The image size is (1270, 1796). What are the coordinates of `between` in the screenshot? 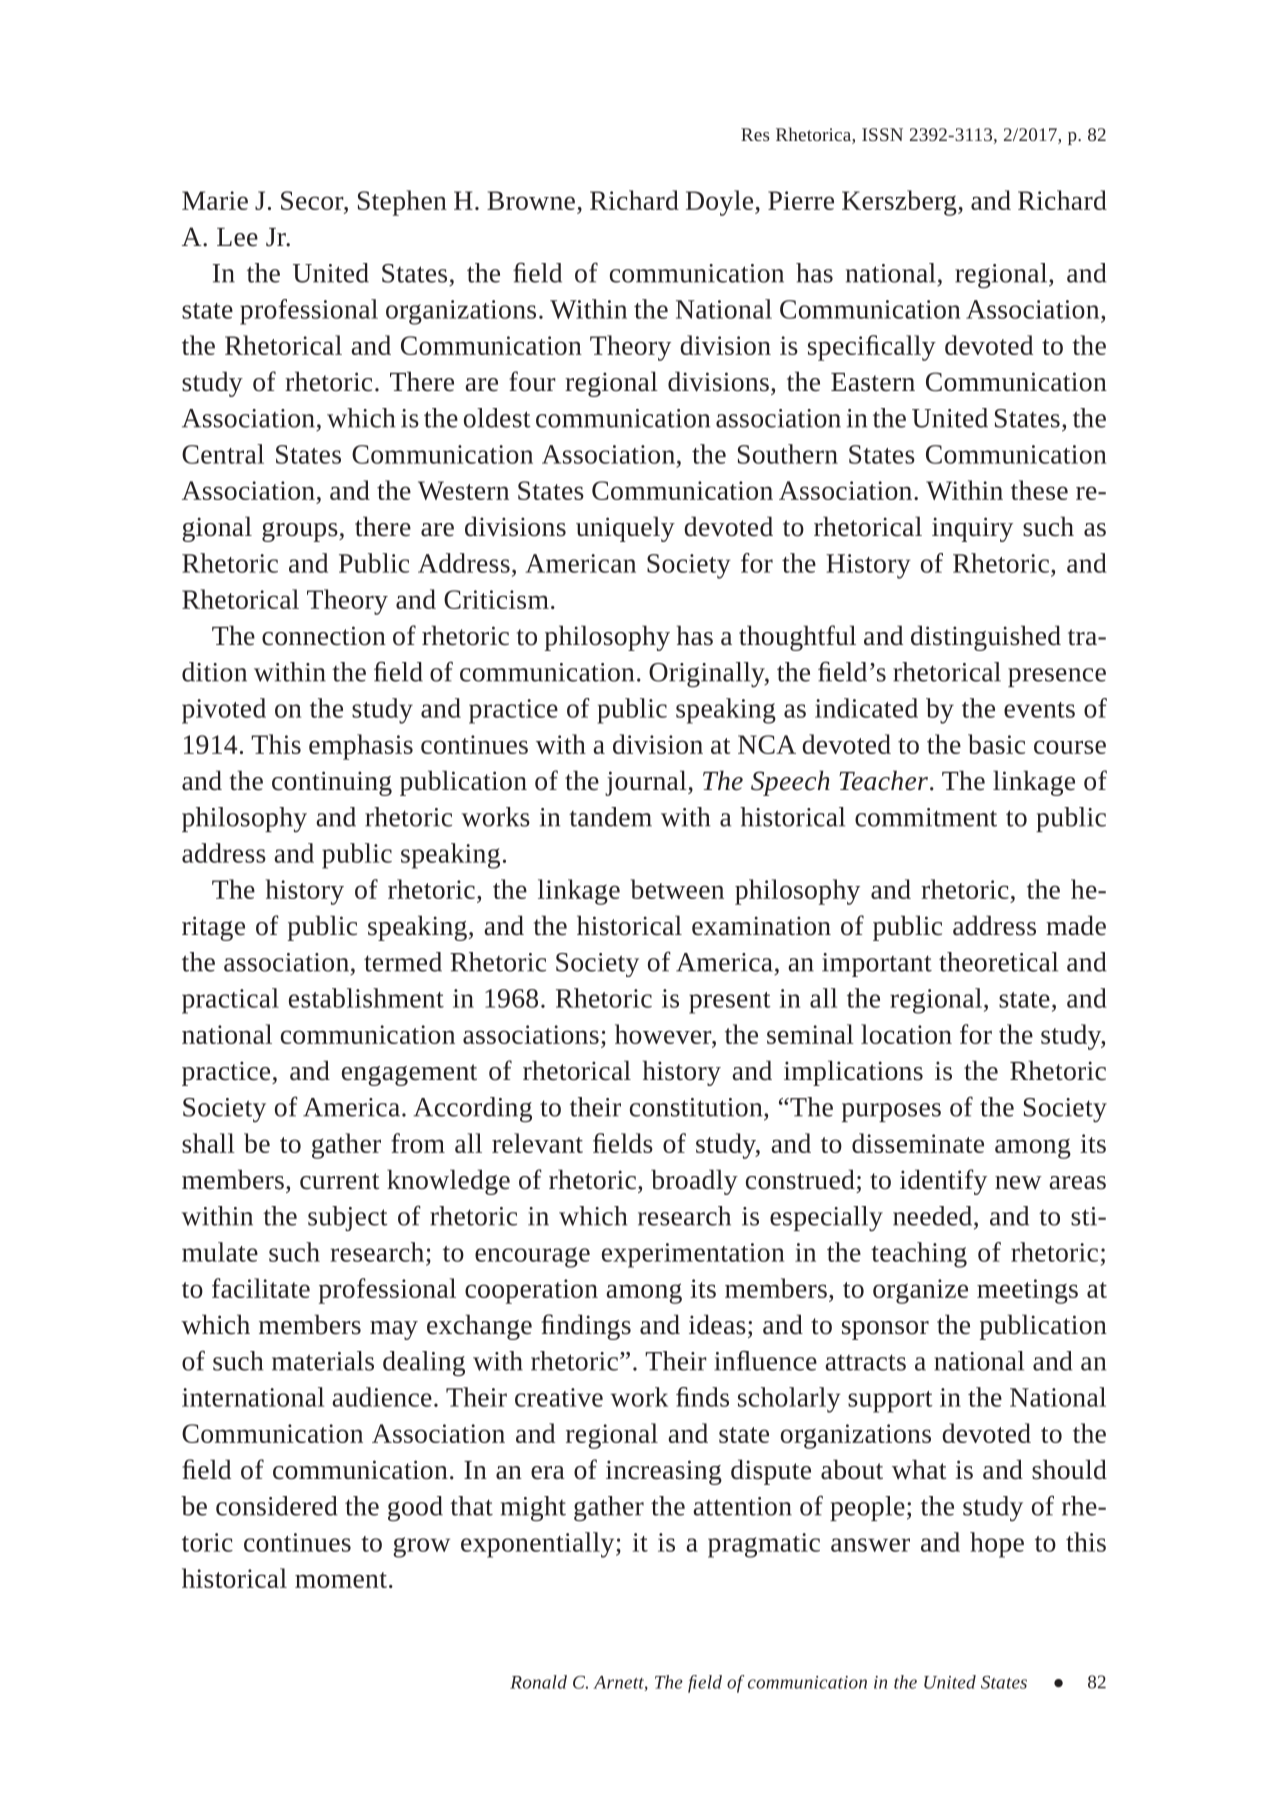 It's located at (677, 889).
